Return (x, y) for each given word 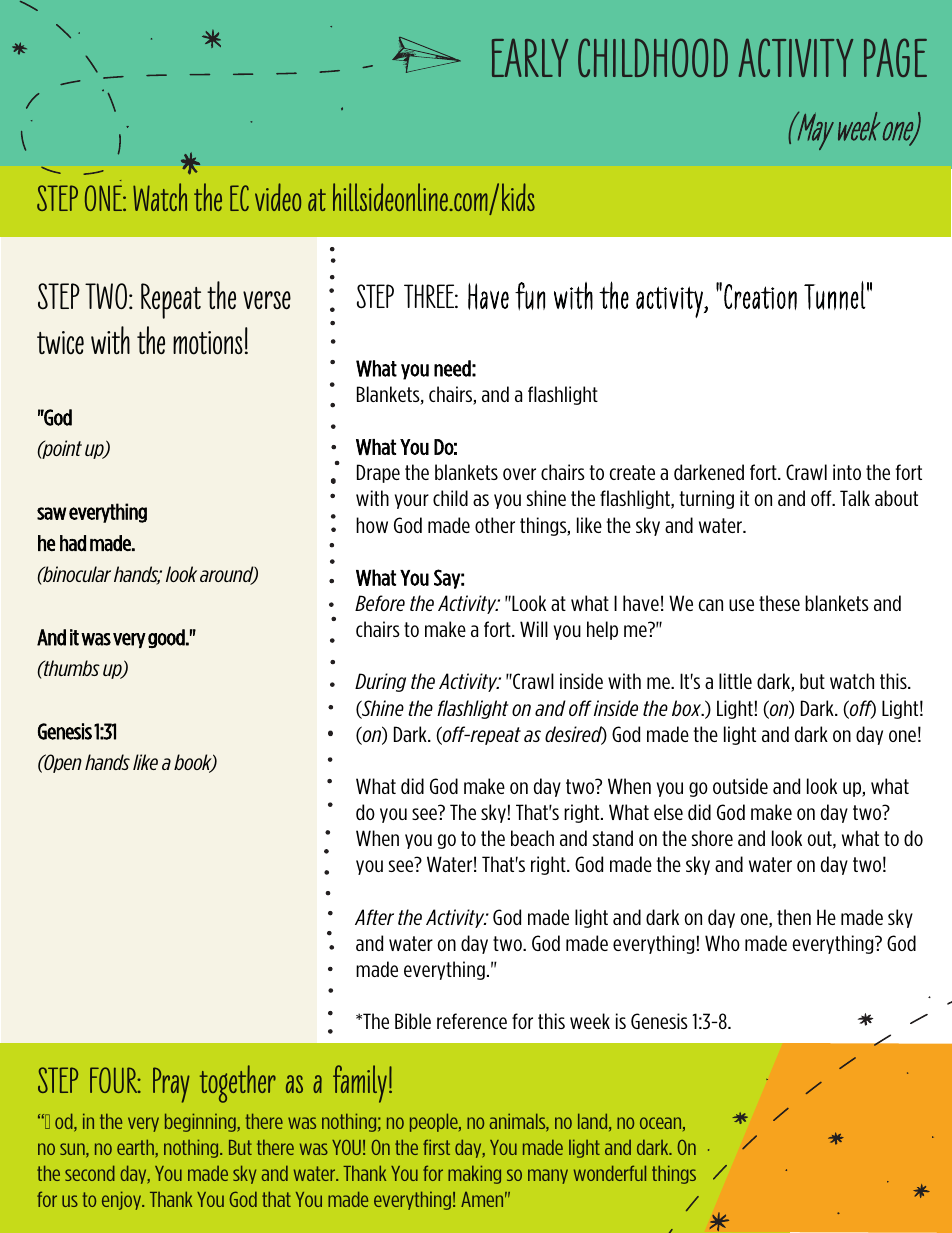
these (779, 603)
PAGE (895, 57)
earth (136, 1148)
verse (267, 300)
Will (534, 629)
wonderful (610, 1173)
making (474, 1174)
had (73, 543)
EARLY (530, 57)
